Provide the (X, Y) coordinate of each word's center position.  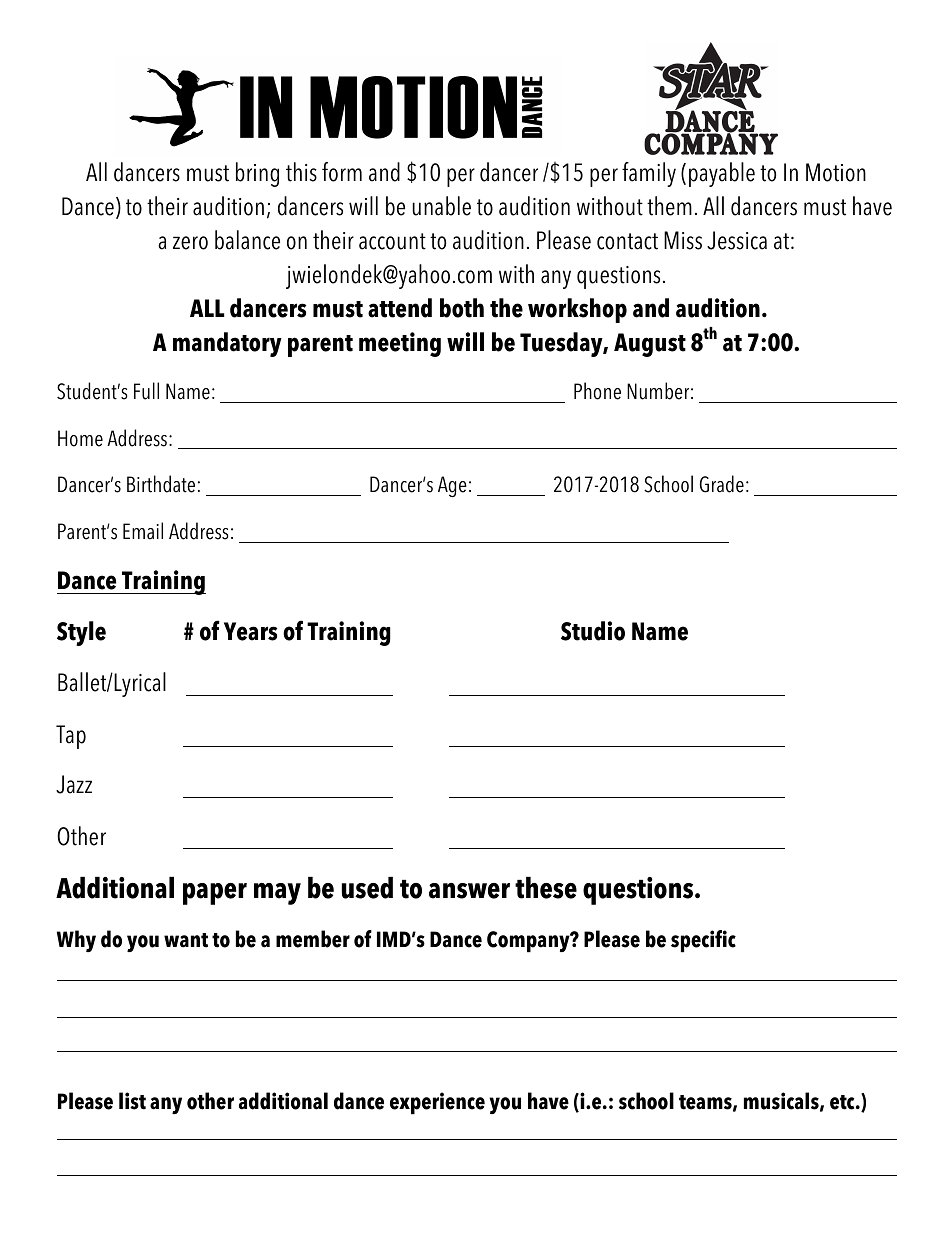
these (546, 888)
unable (441, 206)
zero (190, 243)
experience (437, 1103)
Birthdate (161, 484)
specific (703, 941)
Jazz (74, 784)
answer (469, 891)
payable (722, 174)
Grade (722, 484)
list (132, 1101)
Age (452, 486)
